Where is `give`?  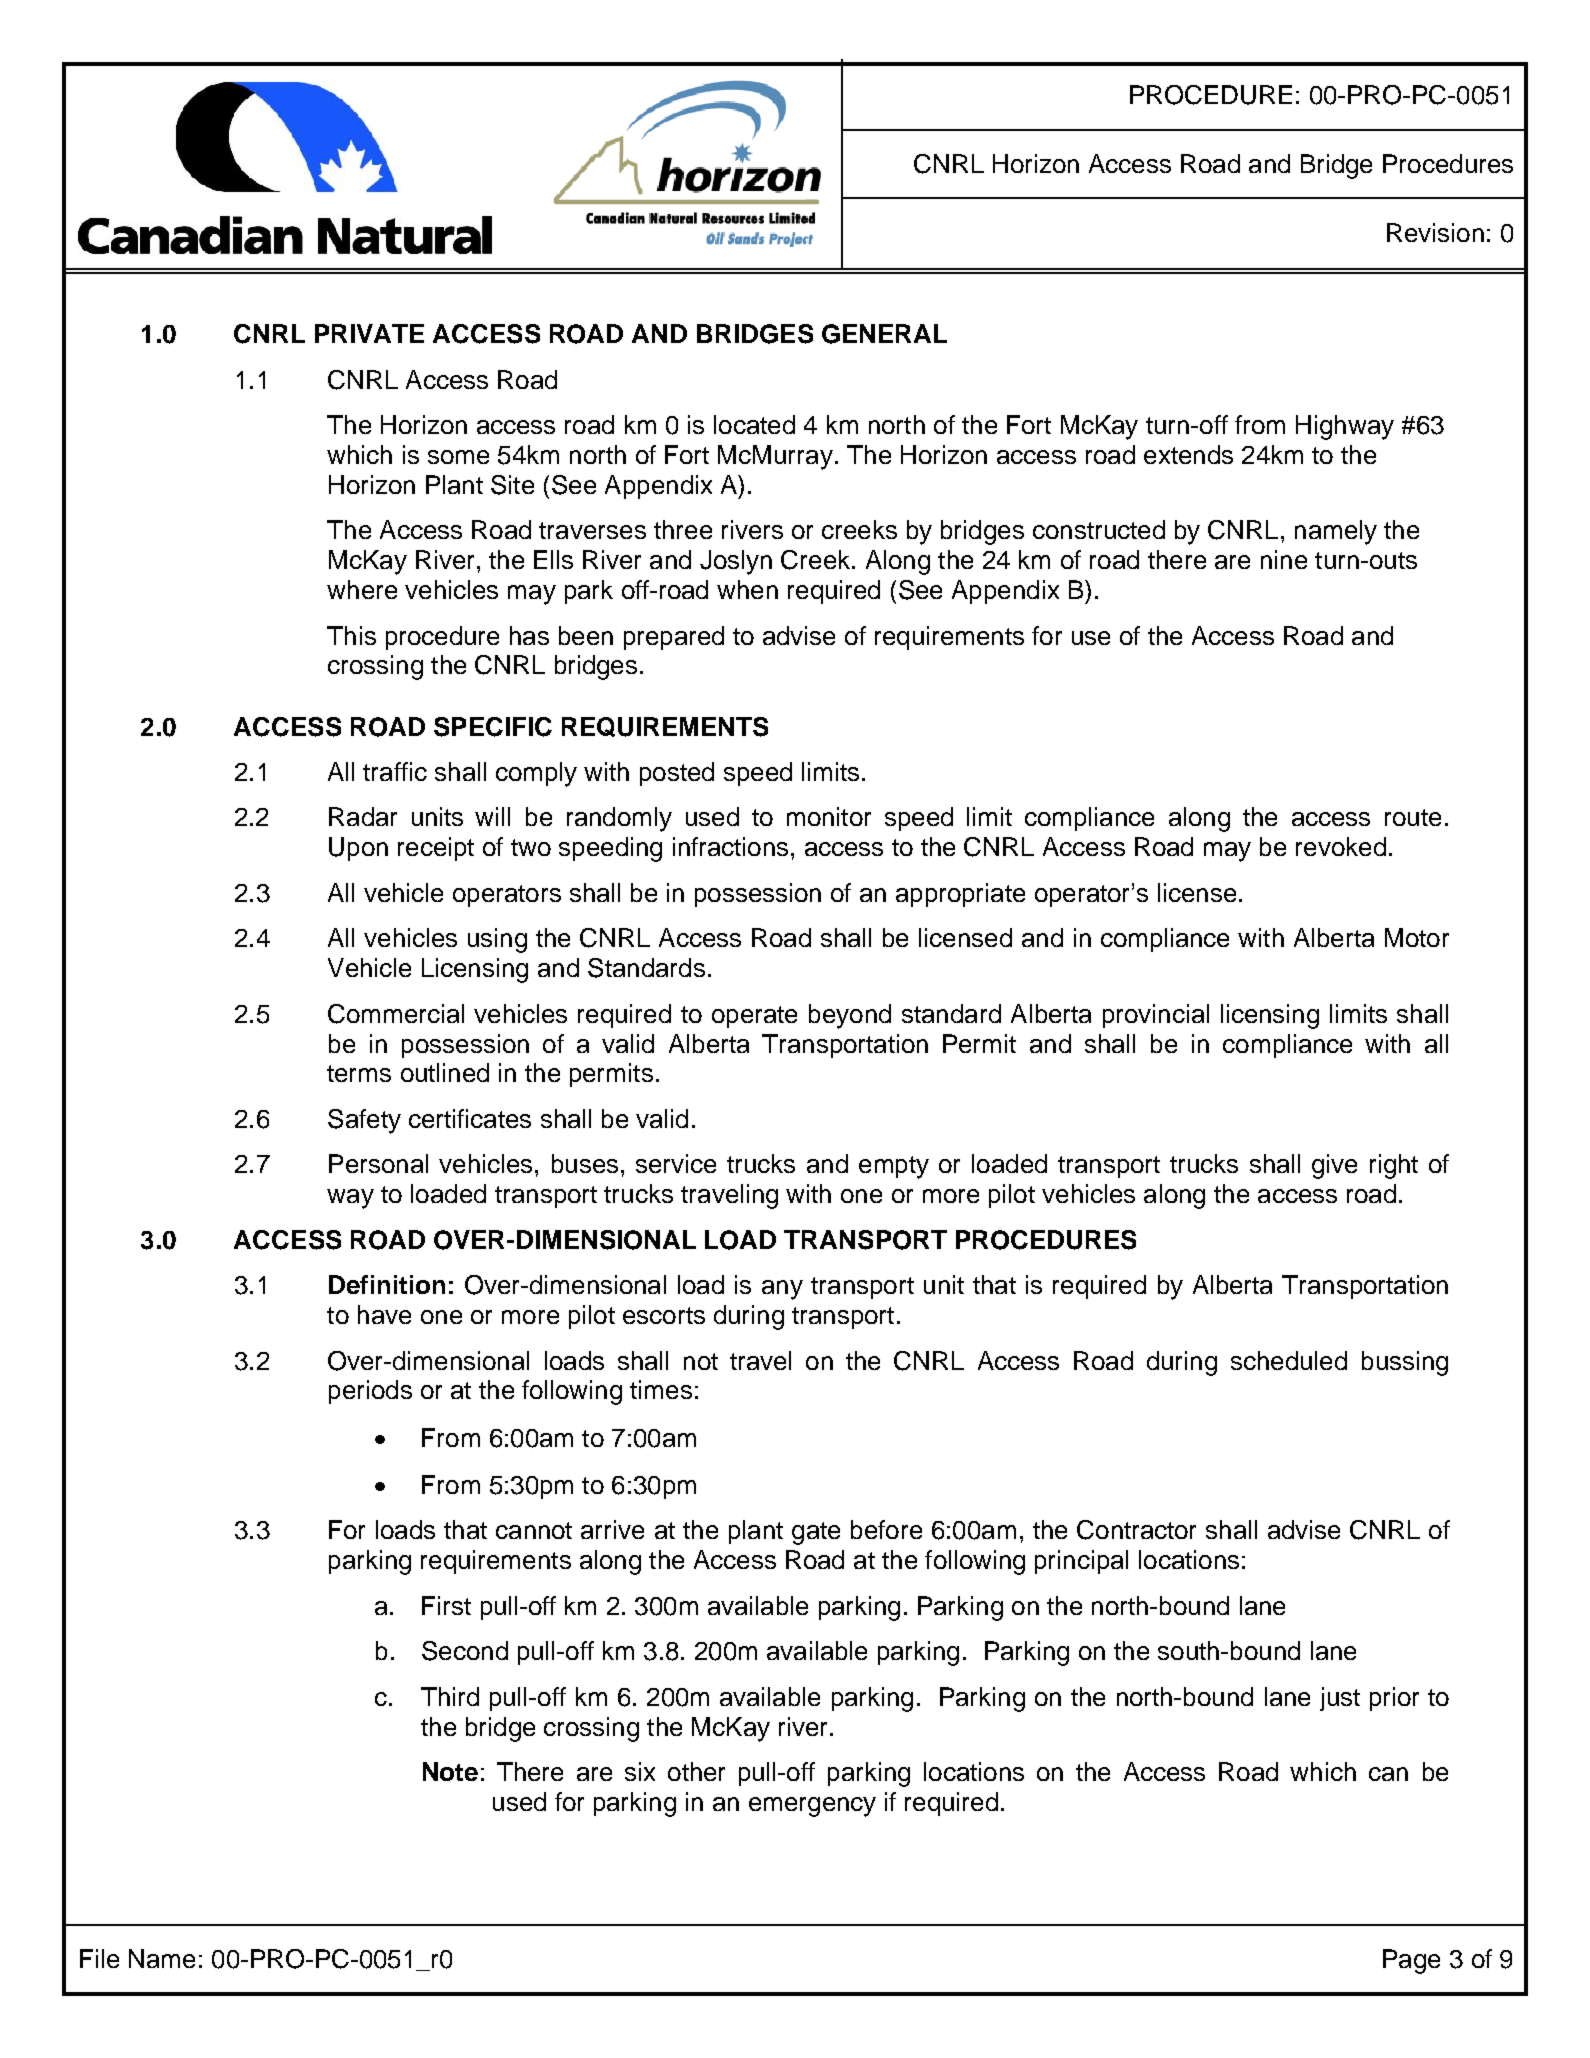 give is located at coordinates (1334, 1166).
